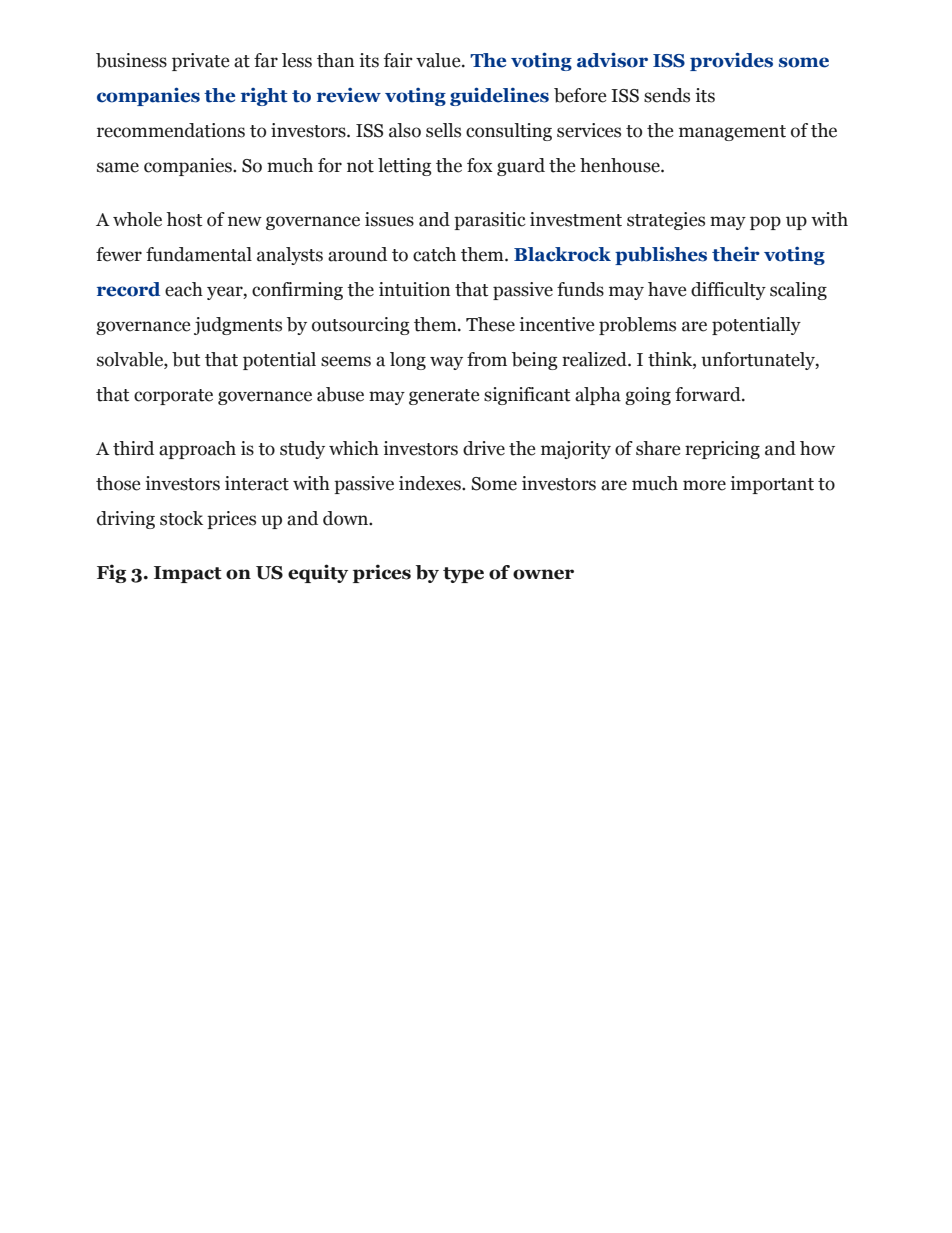 The image size is (952, 1233). What do you see at coordinates (184, 219) in the image?
I see `host` at bounding box center [184, 219].
